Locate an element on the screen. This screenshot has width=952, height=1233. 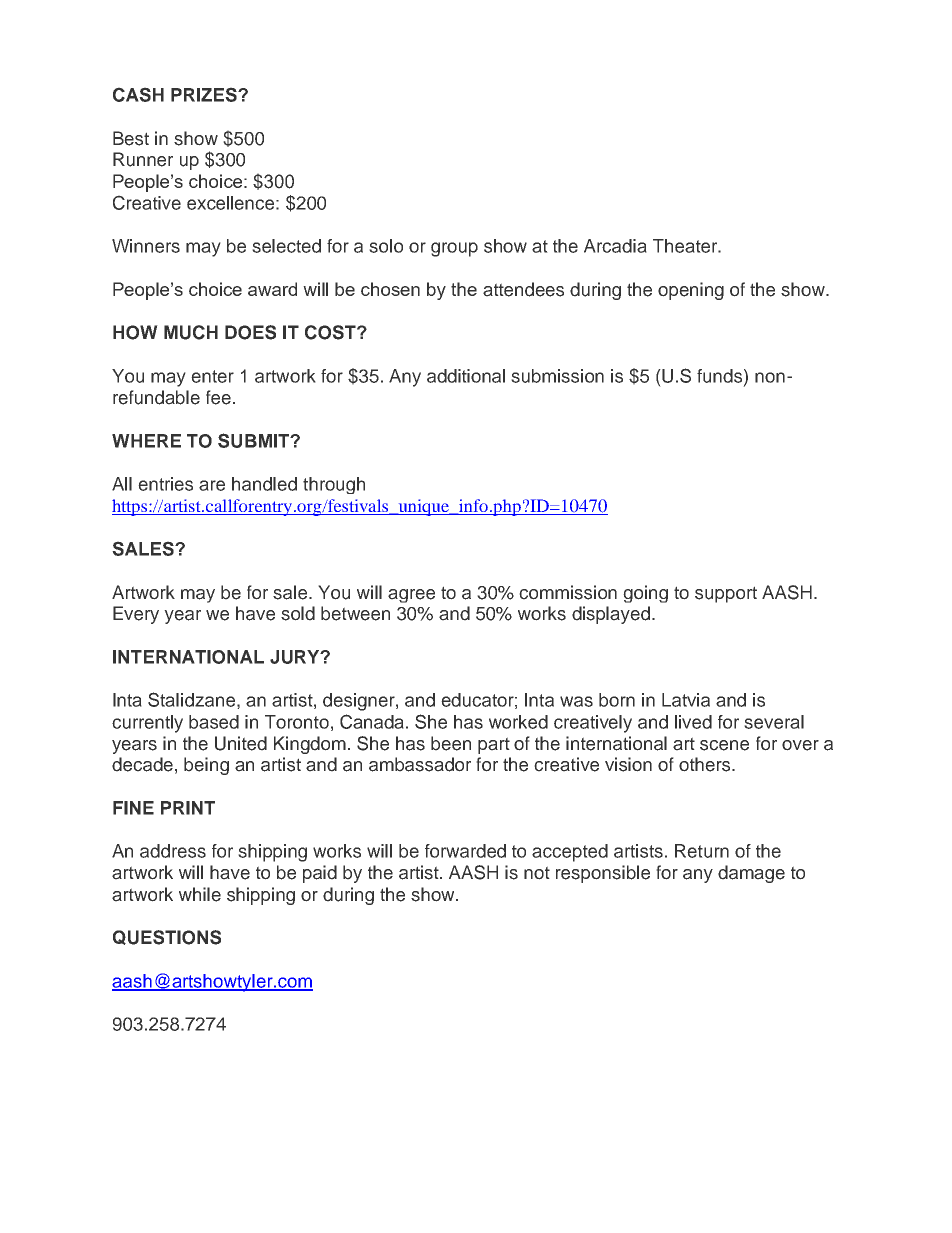
group is located at coordinates (454, 249).
